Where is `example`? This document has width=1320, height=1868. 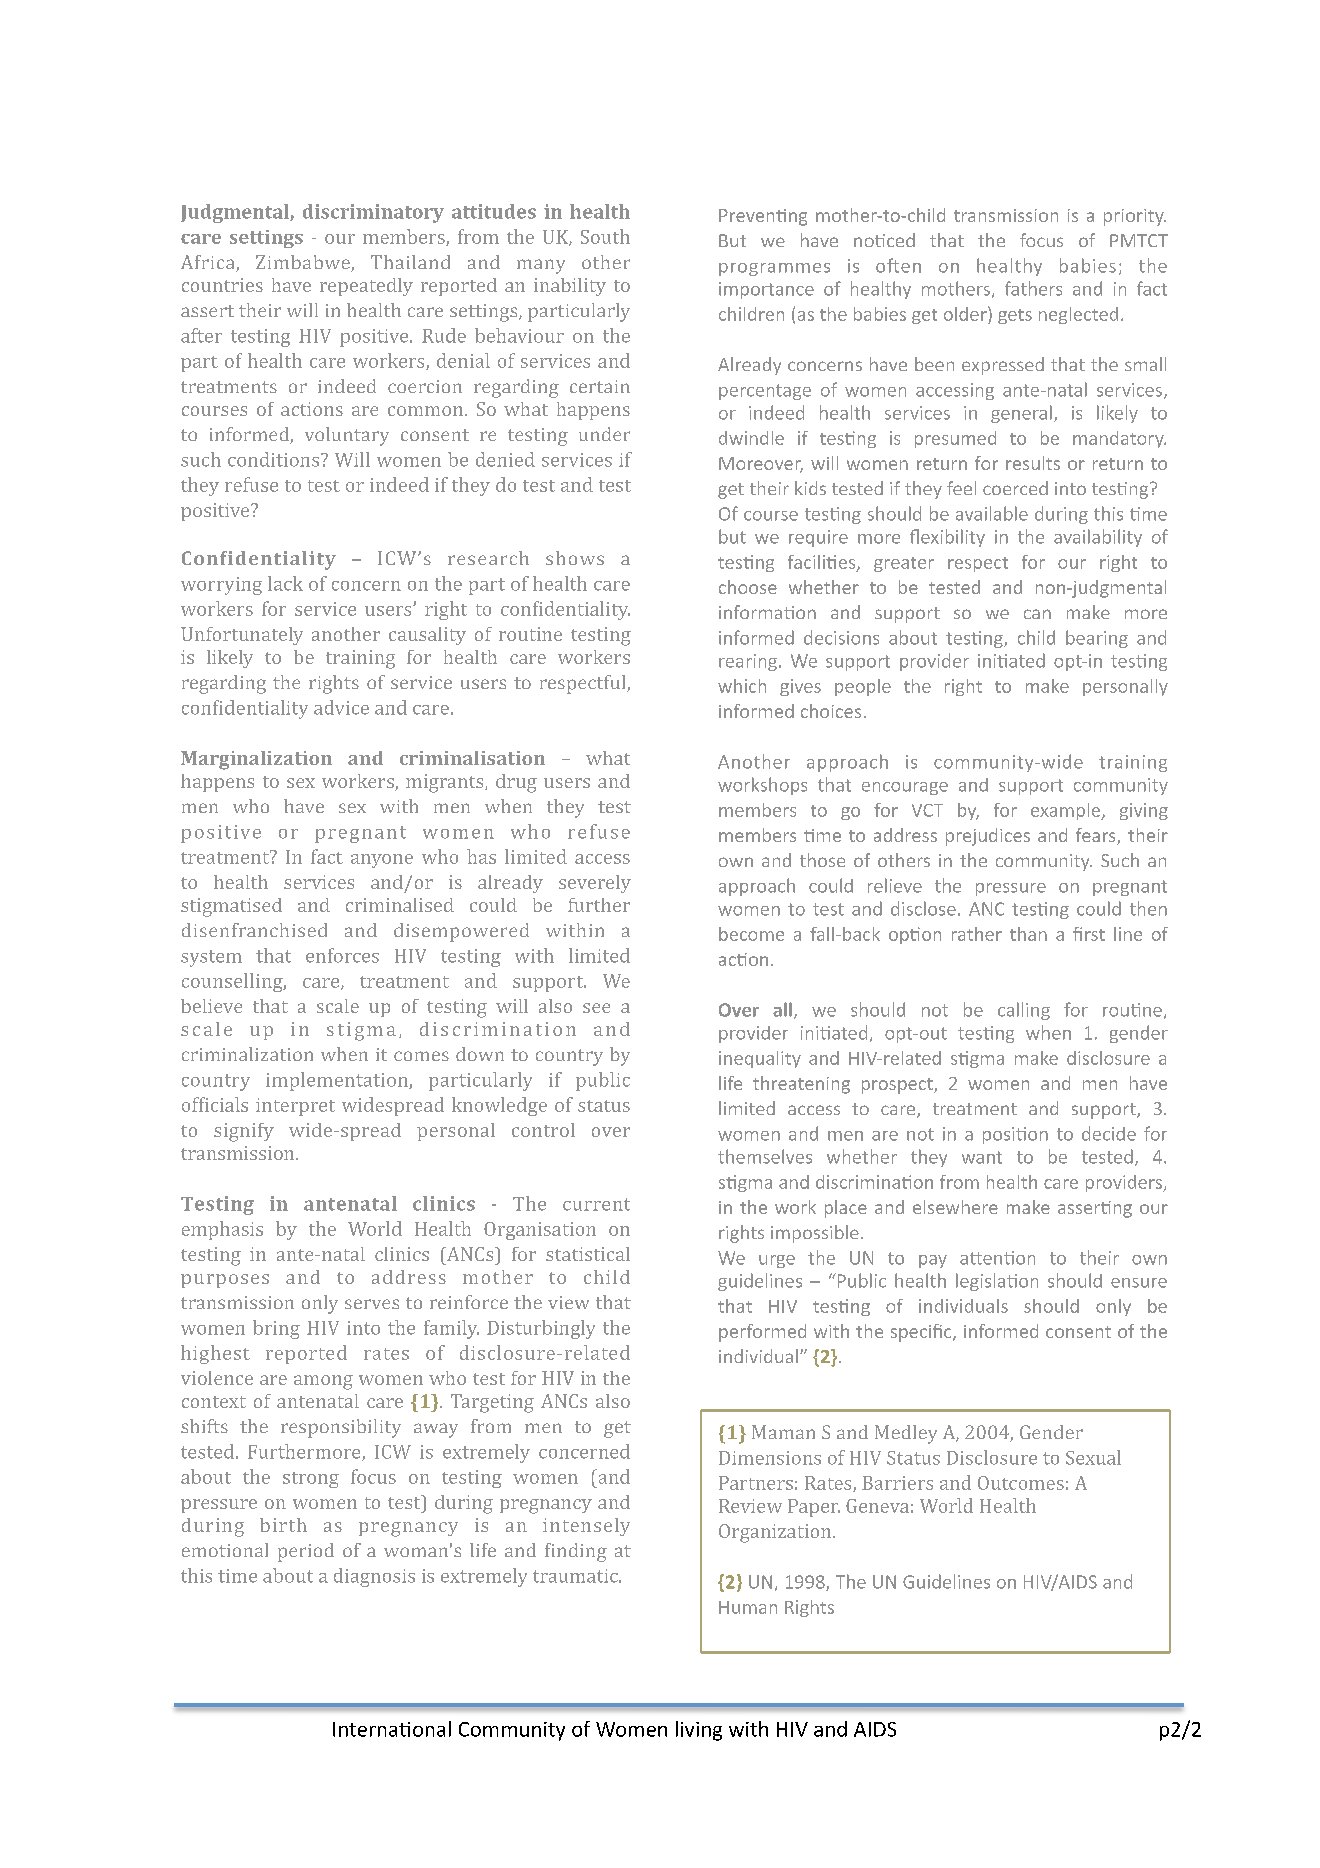
example is located at coordinates (1066, 811).
